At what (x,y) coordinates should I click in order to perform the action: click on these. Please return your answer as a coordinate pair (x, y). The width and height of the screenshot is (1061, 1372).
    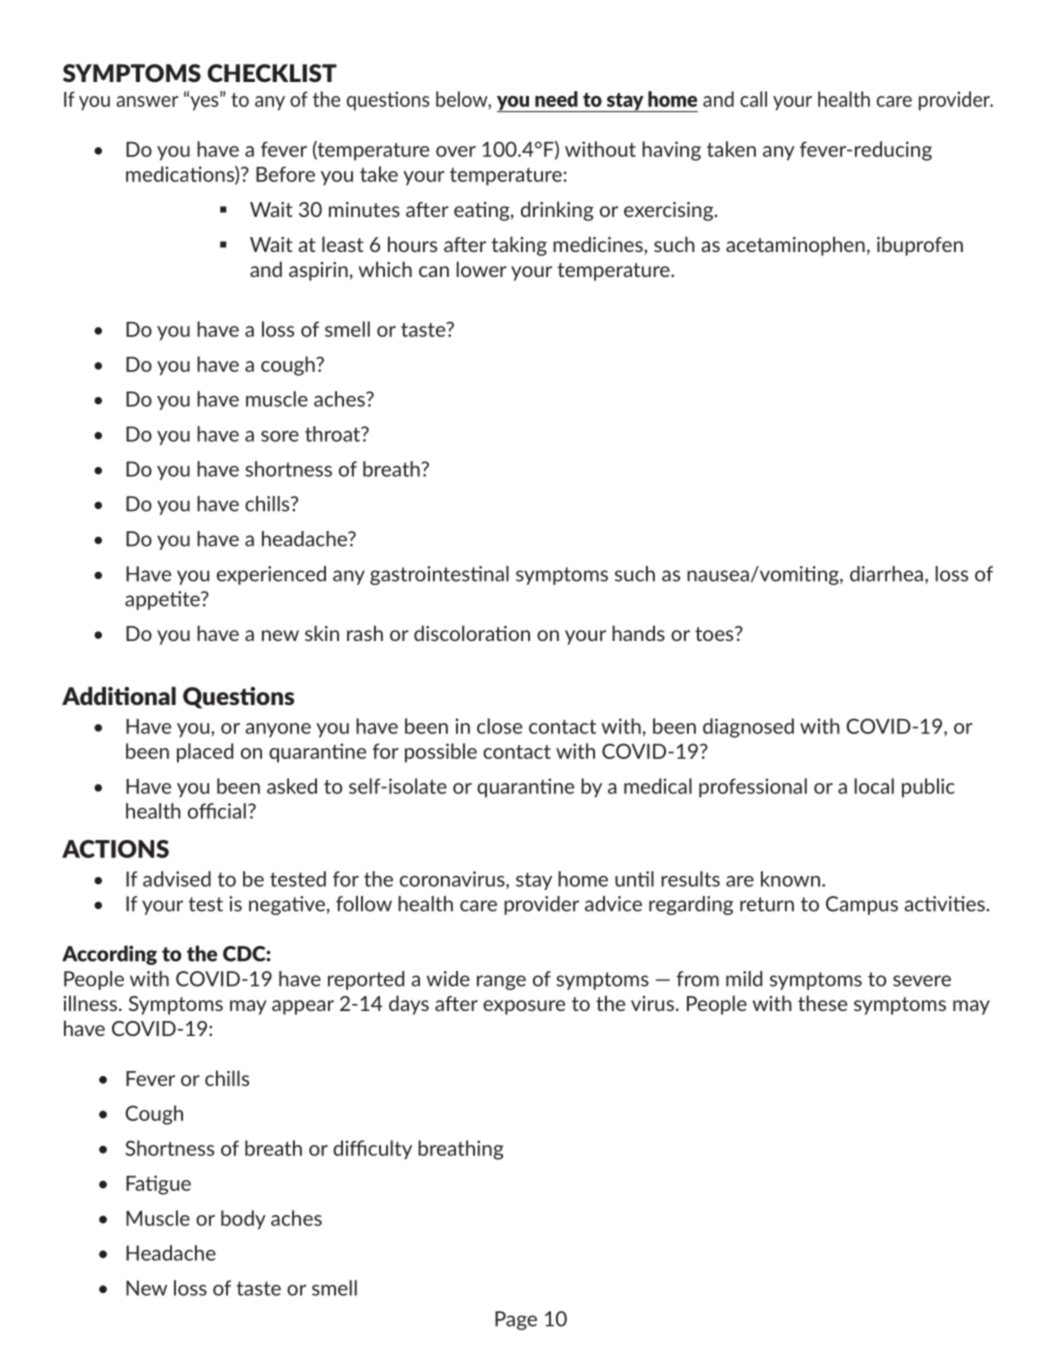
    Looking at the image, I should click on (822, 1003).
